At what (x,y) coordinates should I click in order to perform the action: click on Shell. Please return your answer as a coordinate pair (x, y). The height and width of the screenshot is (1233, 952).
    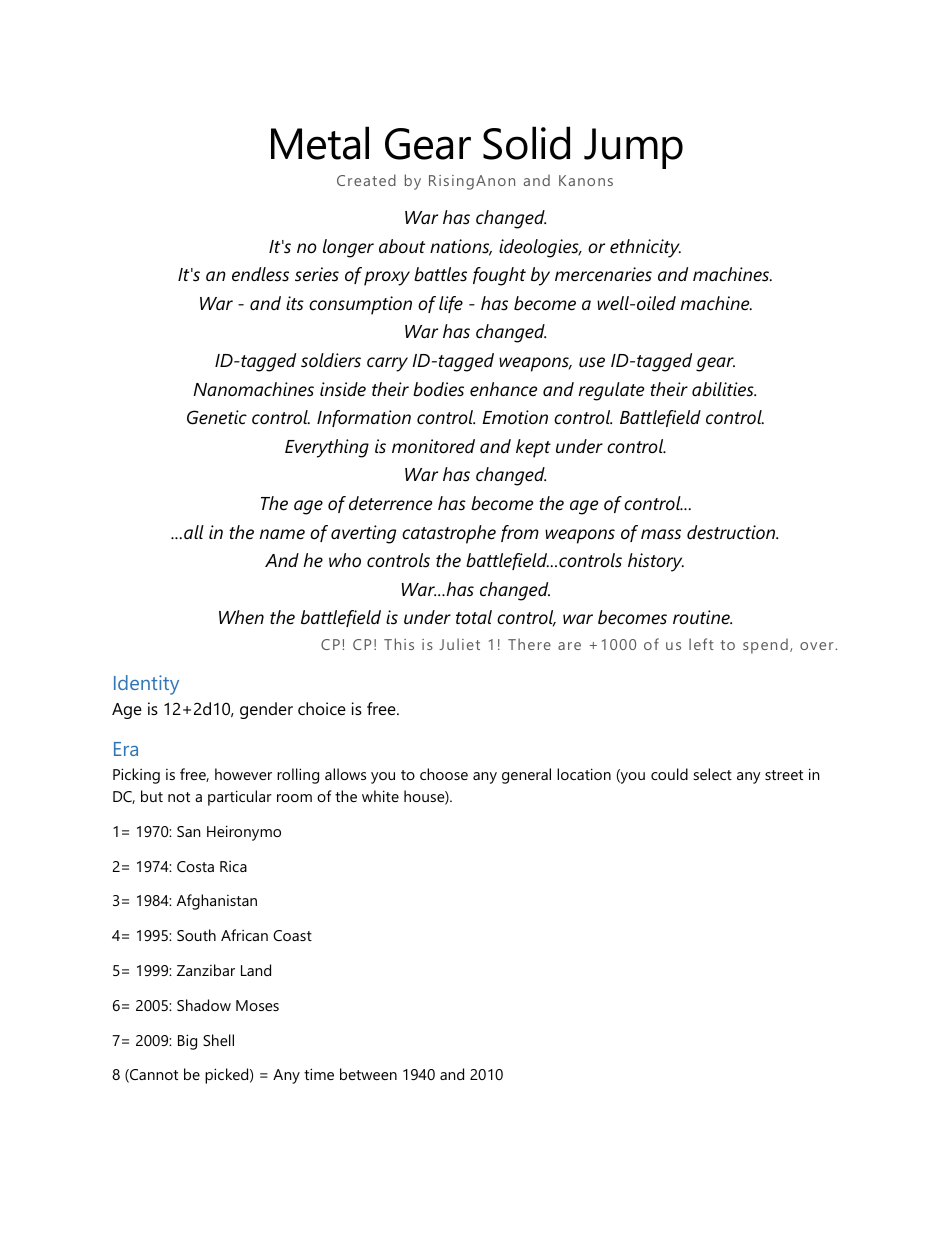
    Looking at the image, I should click on (218, 1040).
